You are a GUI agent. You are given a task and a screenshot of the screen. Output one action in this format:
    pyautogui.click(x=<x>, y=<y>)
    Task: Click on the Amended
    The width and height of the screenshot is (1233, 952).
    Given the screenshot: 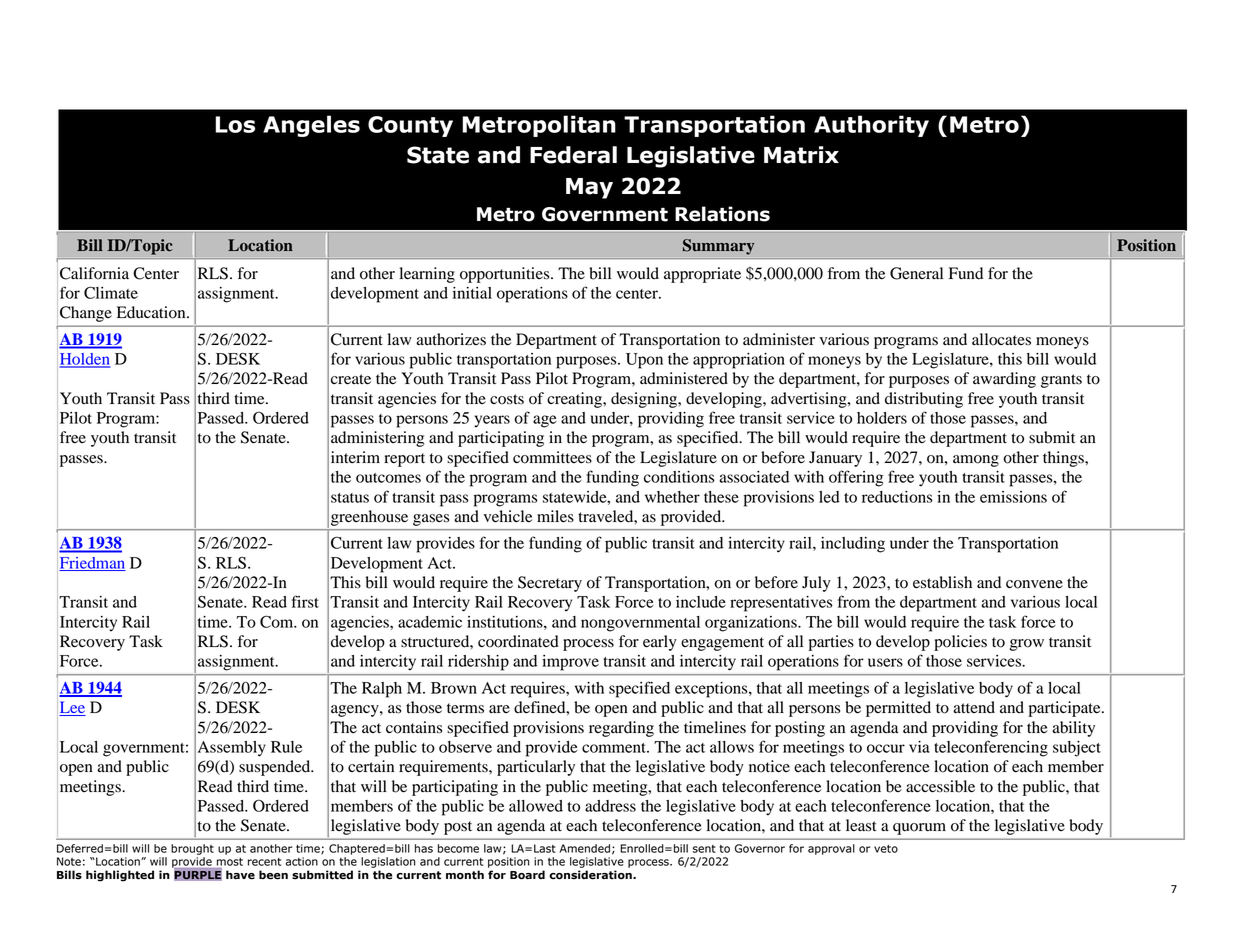 What is the action you would take?
    pyautogui.click(x=585, y=848)
